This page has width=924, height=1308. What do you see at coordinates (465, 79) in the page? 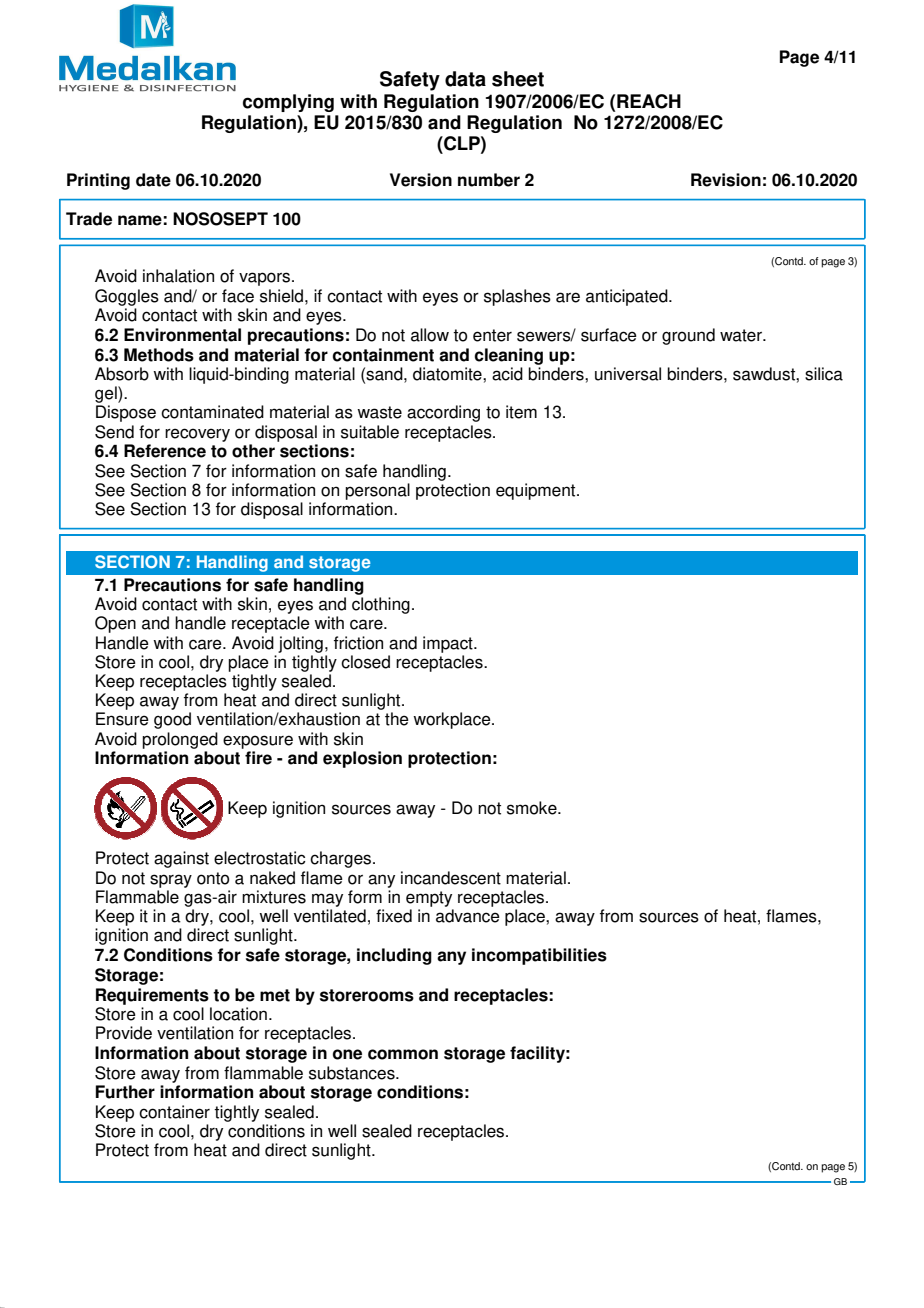
I see `data` at bounding box center [465, 79].
